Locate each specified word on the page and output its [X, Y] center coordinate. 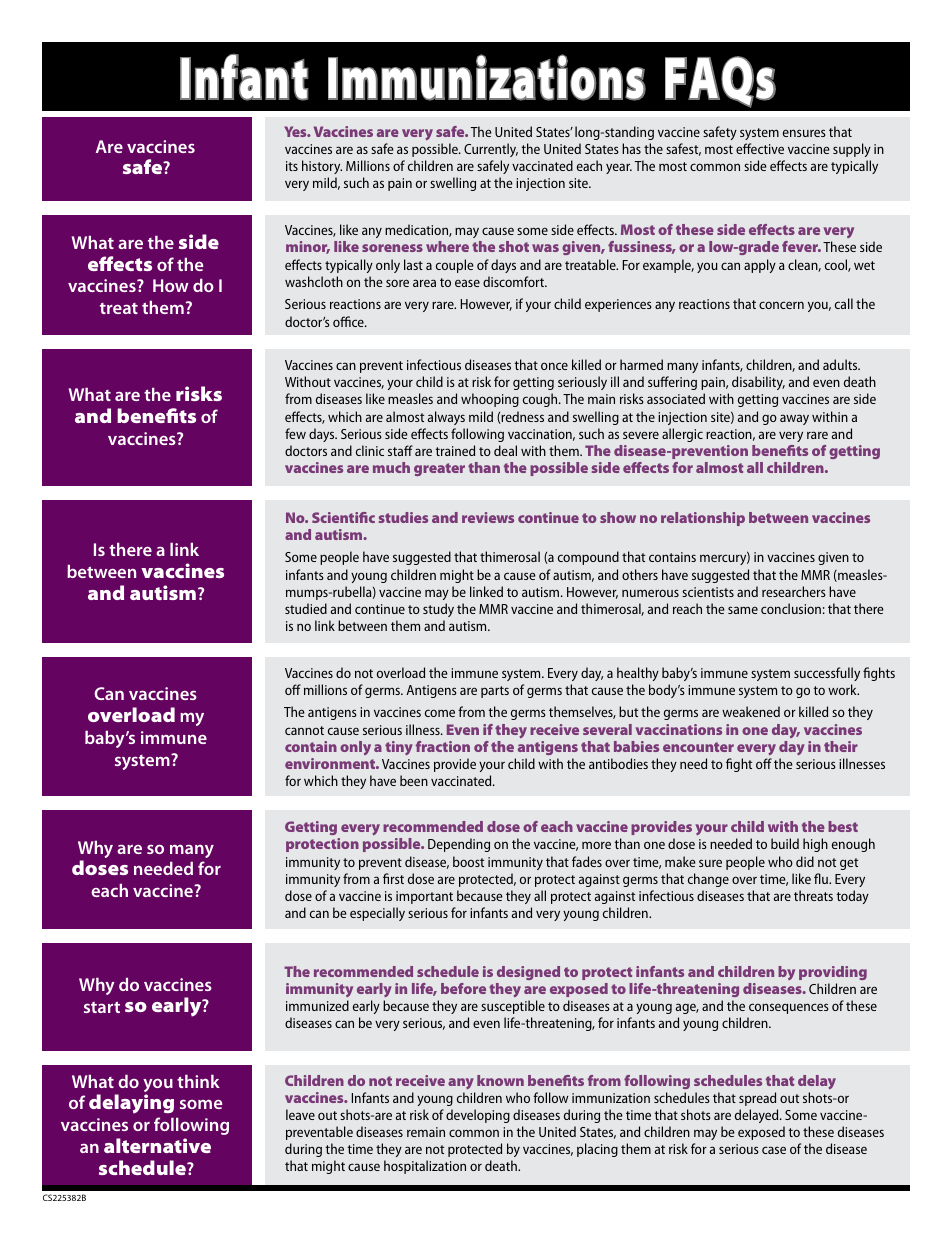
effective [760, 148]
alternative [157, 1145]
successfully [827, 674]
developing [478, 1116]
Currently [491, 150]
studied [306, 608]
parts [495, 692]
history [322, 167]
